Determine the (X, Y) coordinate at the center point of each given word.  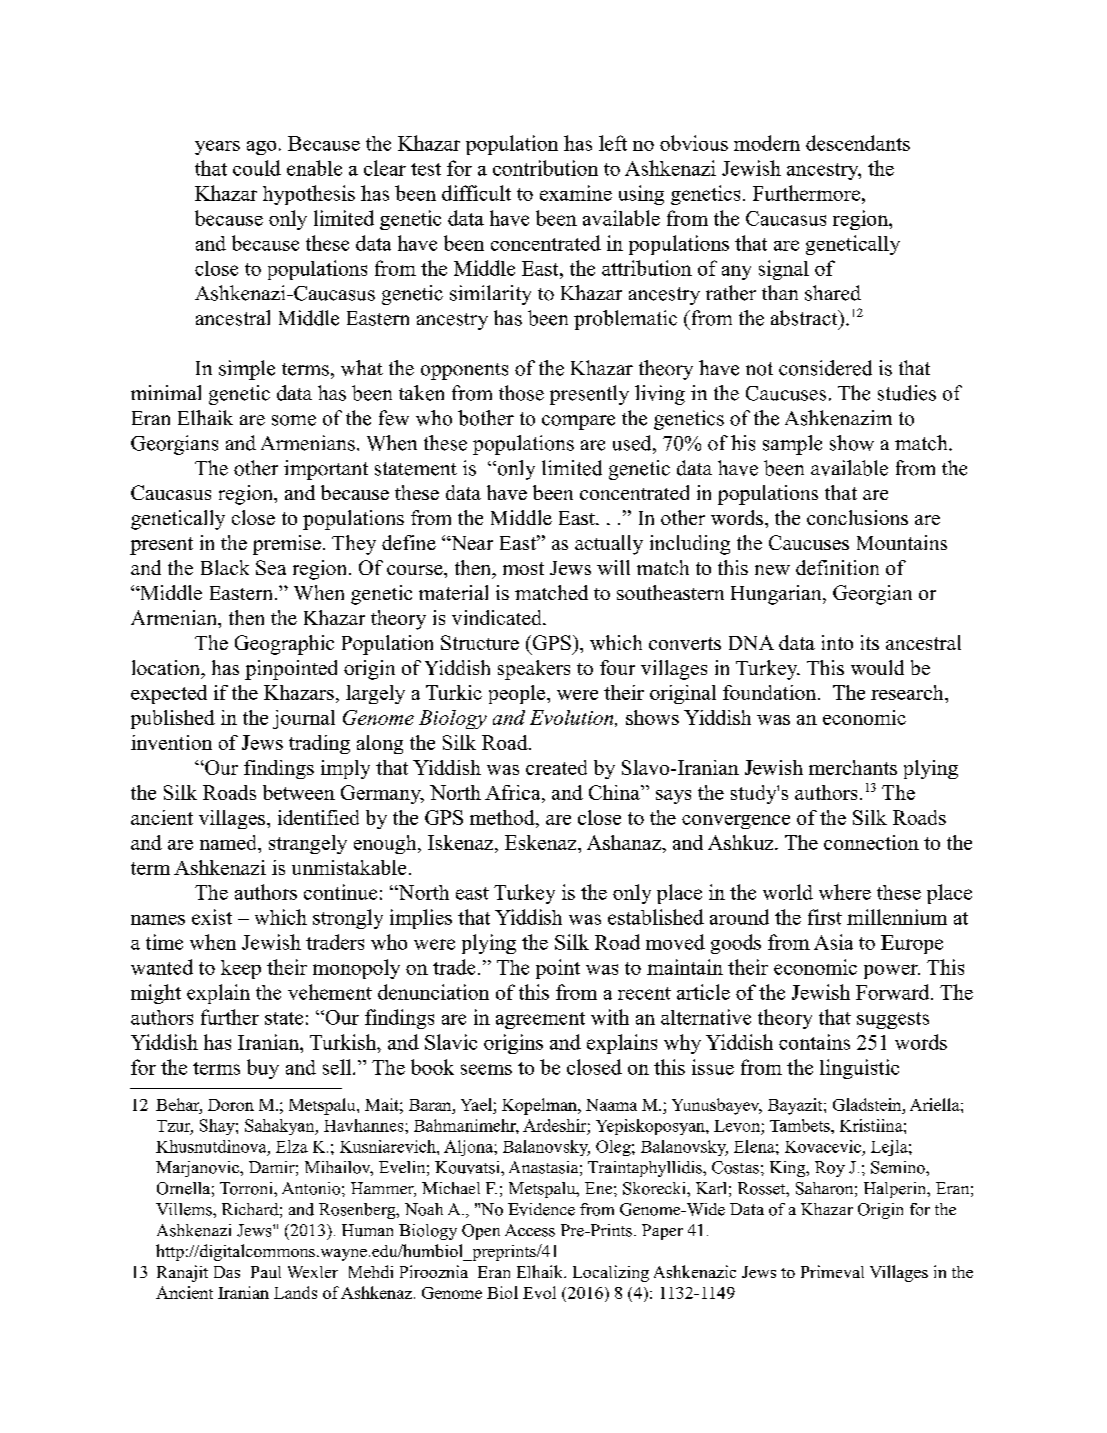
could (257, 168)
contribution (545, 168)
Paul (266, 1272)
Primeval (832, 1271)
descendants (858, 143)
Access (530, 1230)
